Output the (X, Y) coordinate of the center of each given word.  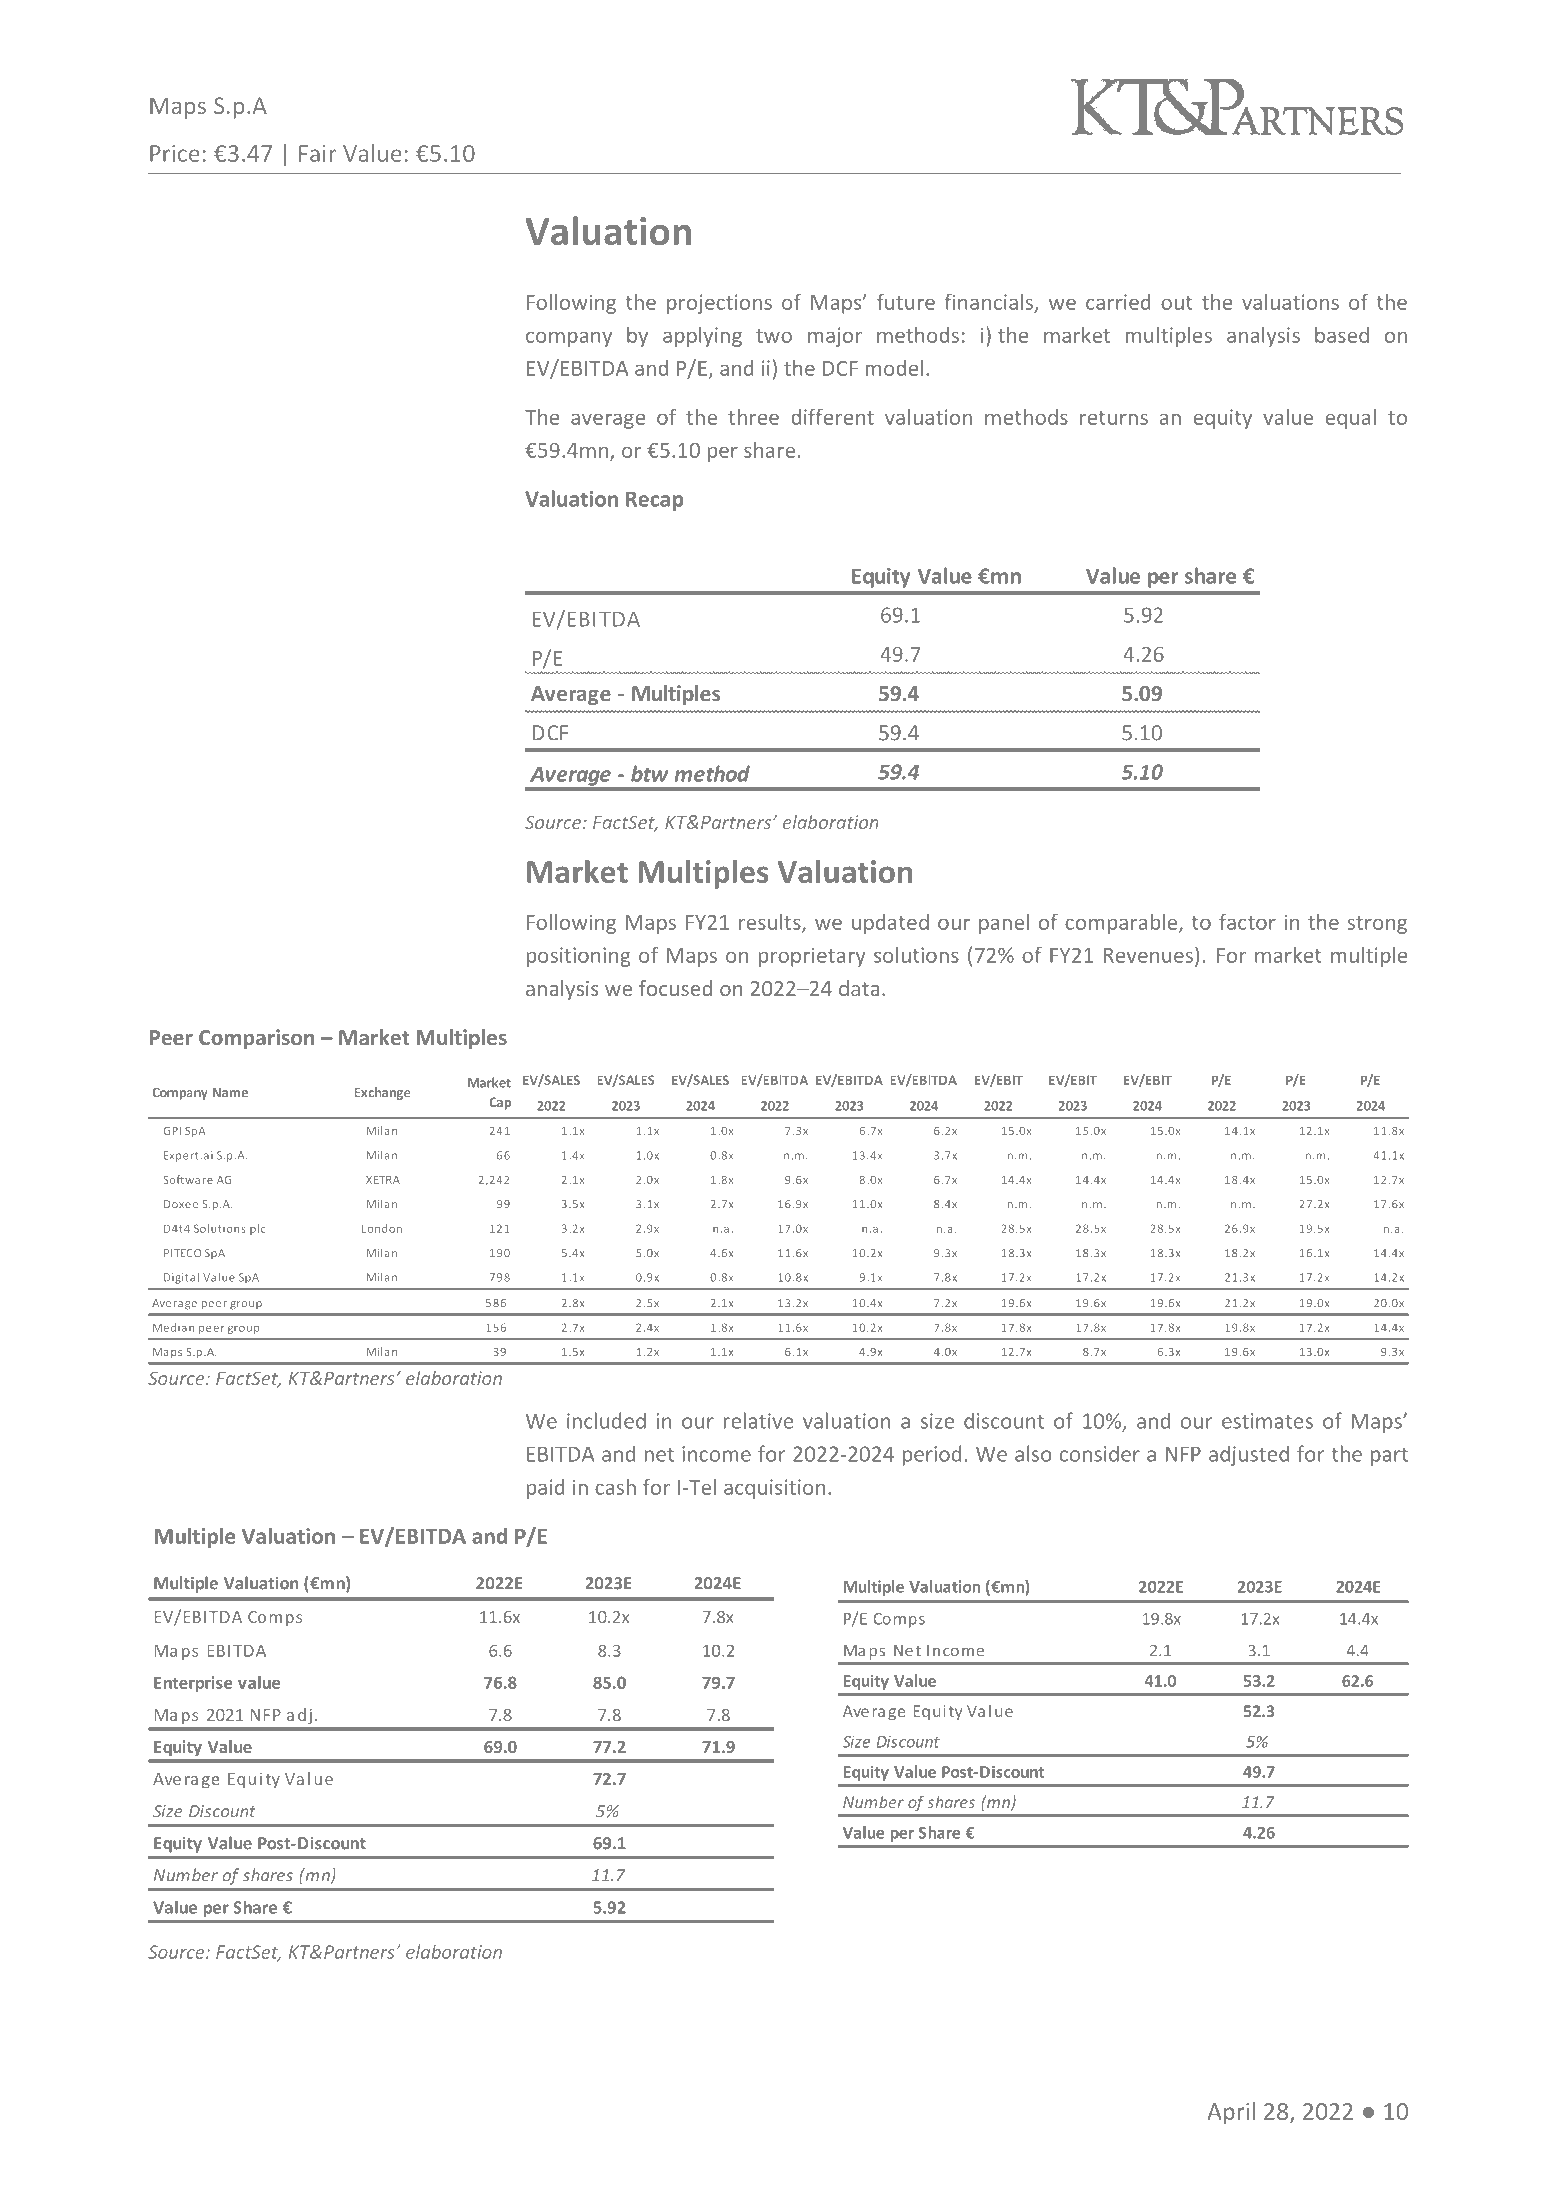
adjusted (1249, 1455)
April (1231, 2113)
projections (719, 304)
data (859, 988)
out (1177, 303)
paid (546, 1489)
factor (1247, 922)
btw (650, 773)
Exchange (382, 1093)
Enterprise (193, 1684)
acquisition (774, 1489)
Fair (317, 153)
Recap (654, 501)
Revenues (1148, 955)
